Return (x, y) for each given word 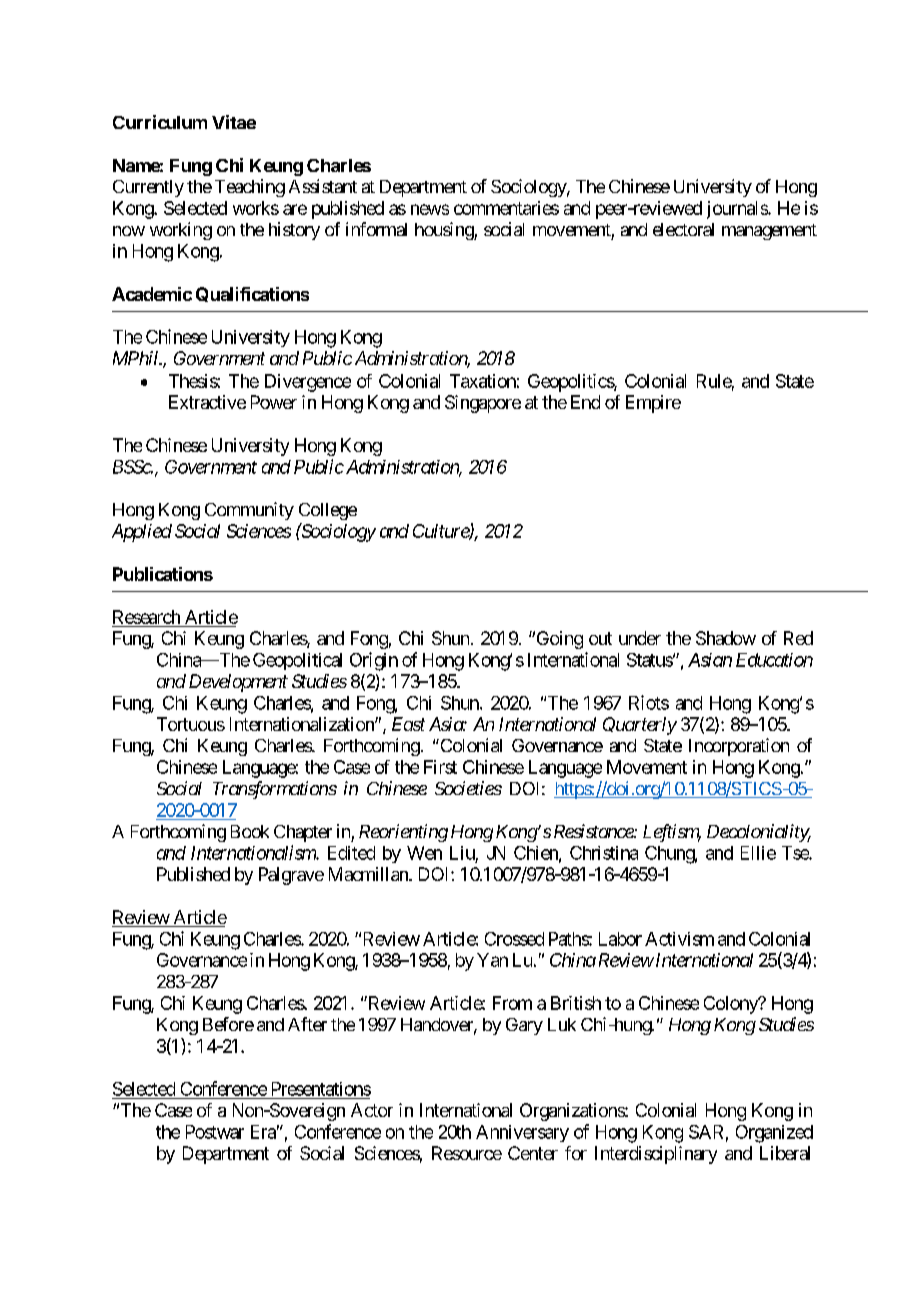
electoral (683, 229)
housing (445, 231)
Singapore (483, 404)
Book (250, 831)
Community (249, 511)
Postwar (215, 1132)
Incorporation (739, 747)
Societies (468, 788)
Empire (653, 404)
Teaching (250, 188)
